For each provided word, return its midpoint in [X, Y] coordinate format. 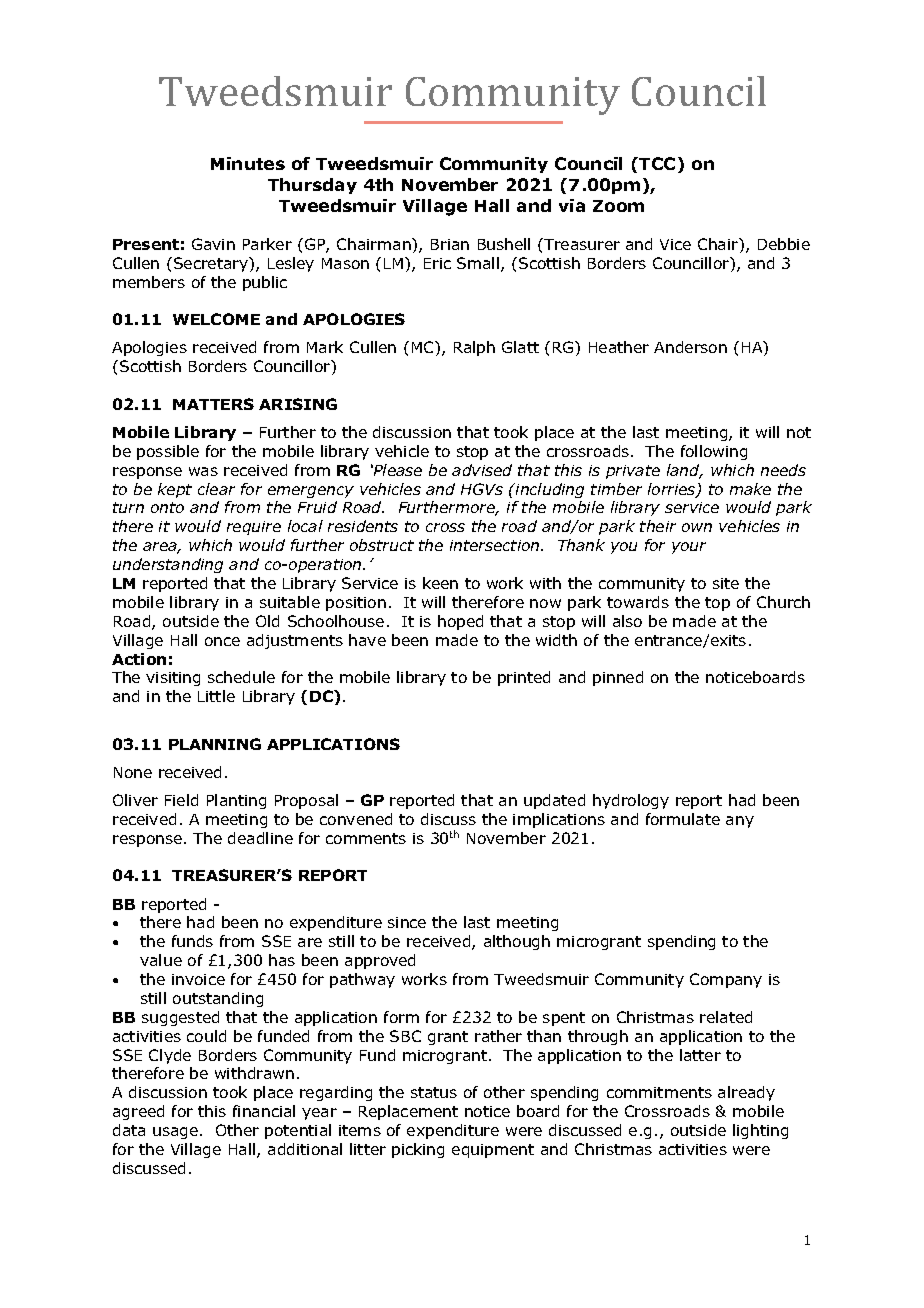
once [222, 641]
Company [726, 980]
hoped [460, 622]
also [627, 621]
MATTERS [213, 404]
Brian [450, 244]
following [714, 452]
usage [175, 1133]
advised [482, 470]
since [407, 922]
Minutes [248, 163]
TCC [657, 163]
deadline [260, 838]
